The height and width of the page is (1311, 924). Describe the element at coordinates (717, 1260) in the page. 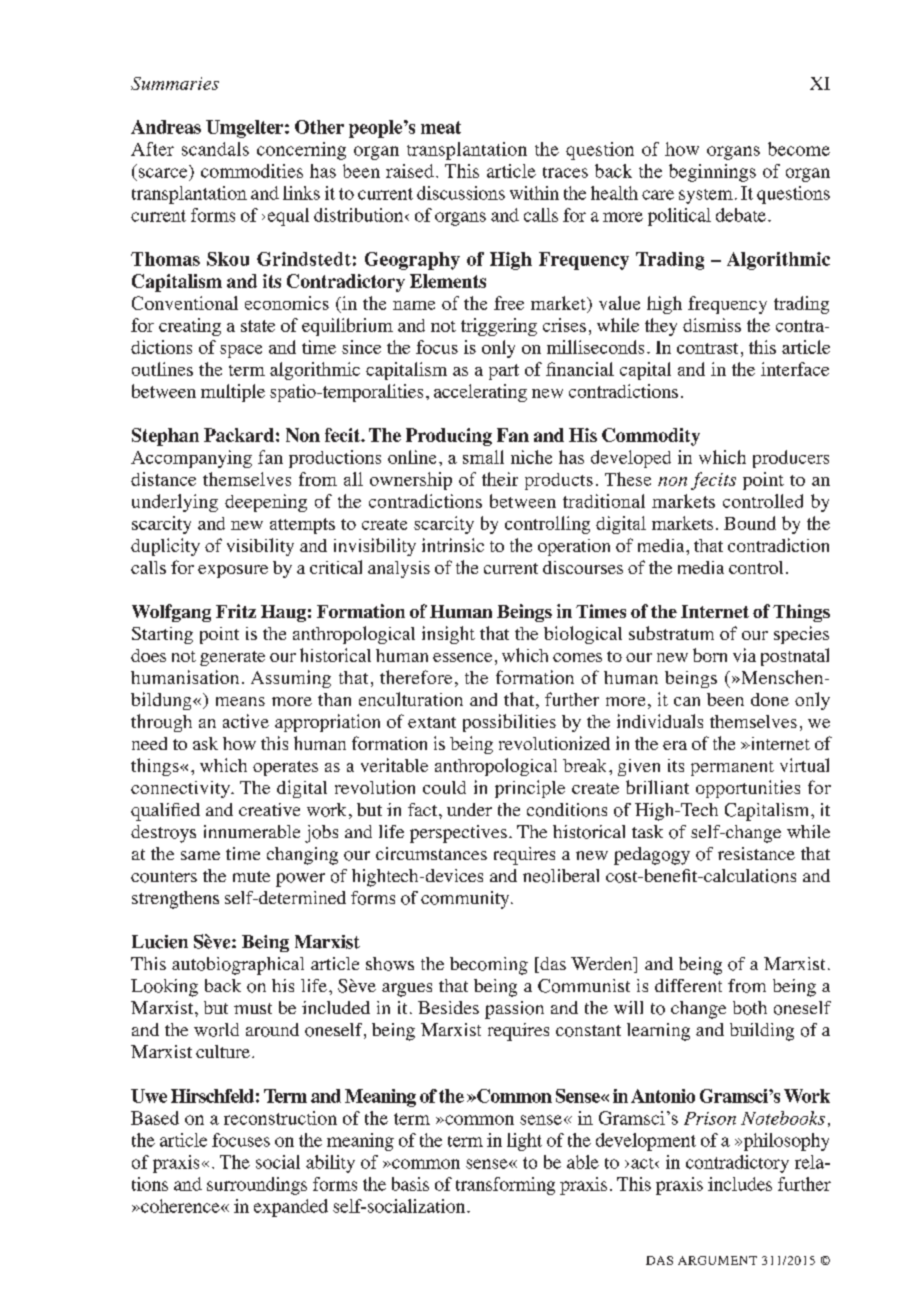

I see `ARGUMENT` at that location.
